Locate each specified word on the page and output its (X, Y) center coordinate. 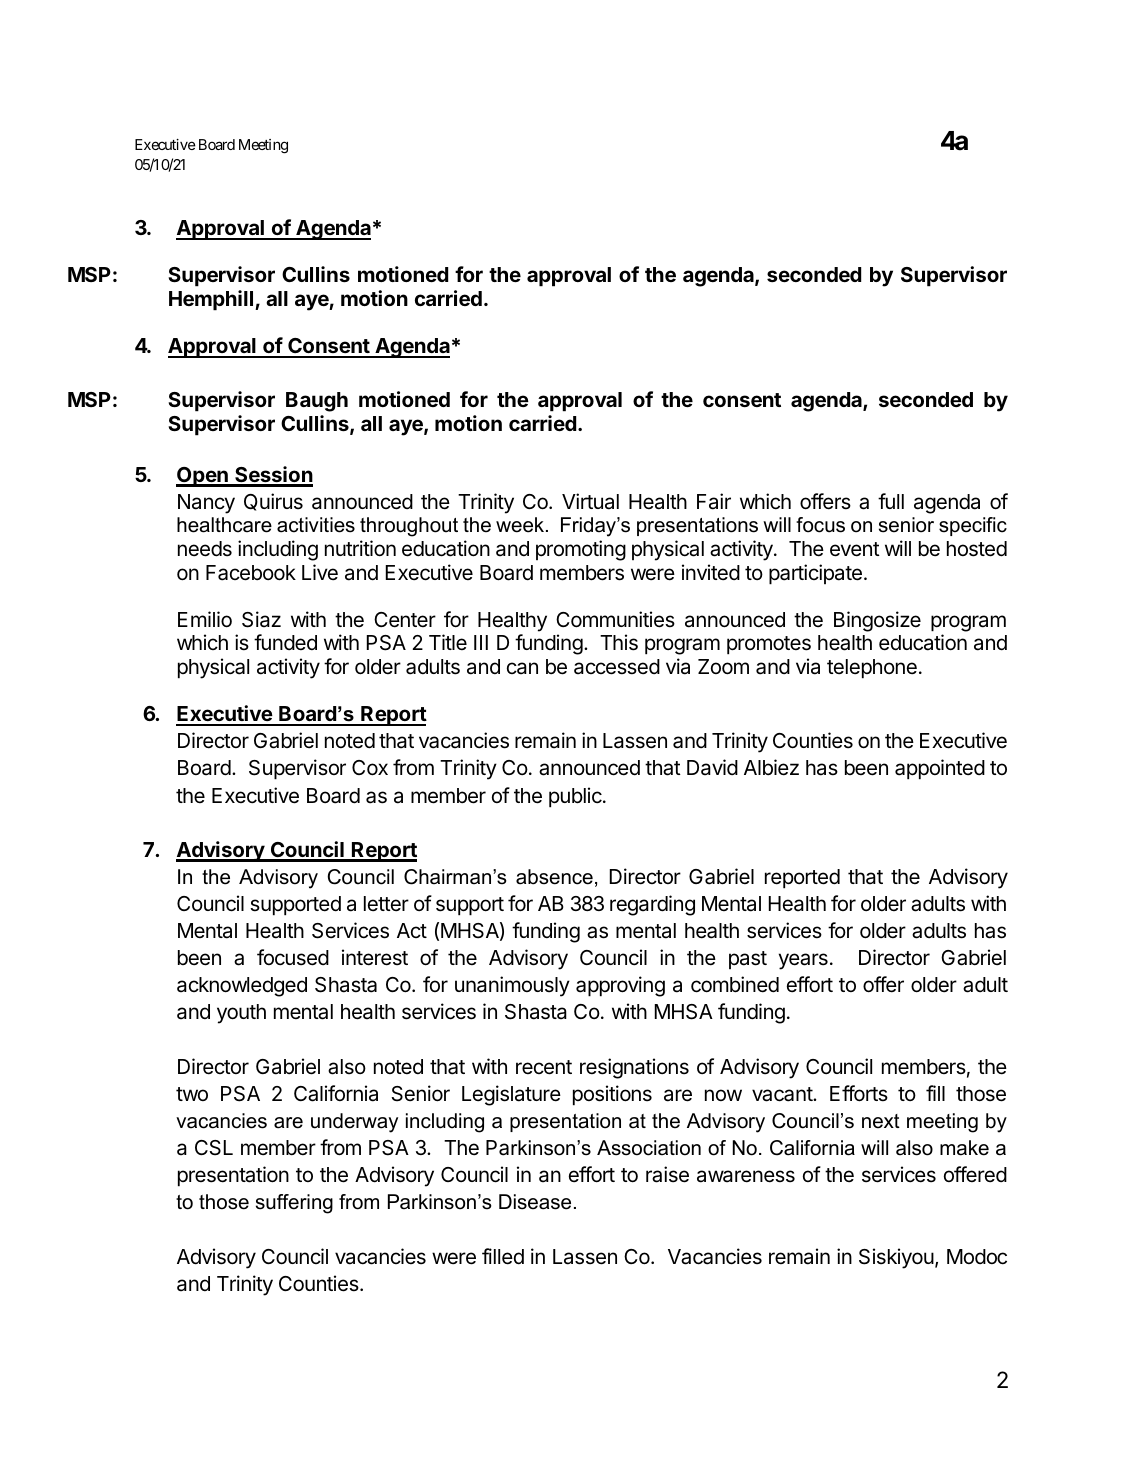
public (576, 797)
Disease (535, 1202)
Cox (370, 768)
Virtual (590, 501)
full (891, 501)
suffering (294, 1204)
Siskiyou (896, 1258)
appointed (940, 769)
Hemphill (212, 300)
